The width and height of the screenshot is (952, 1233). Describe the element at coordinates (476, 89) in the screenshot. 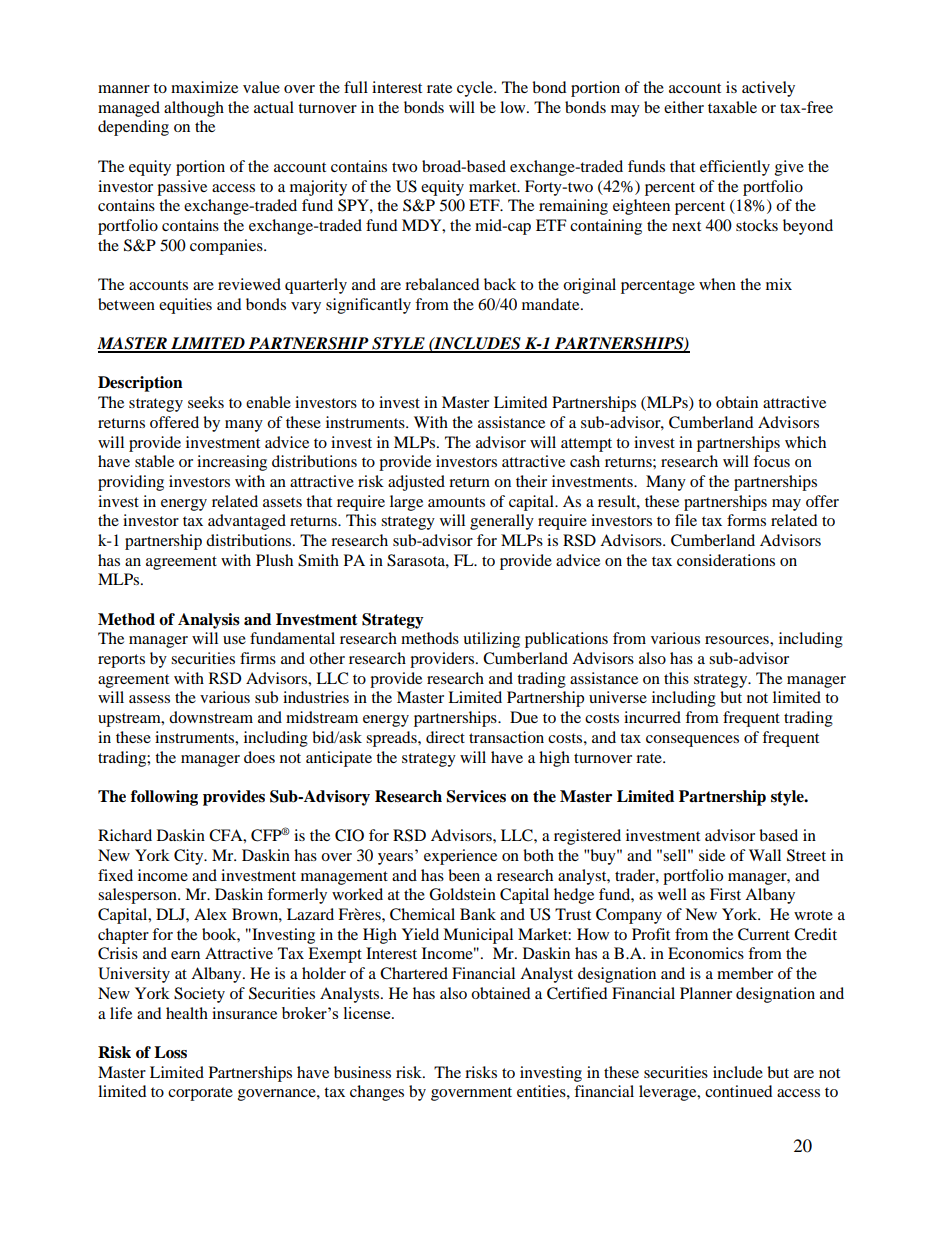

I see `cycle` at that location.
